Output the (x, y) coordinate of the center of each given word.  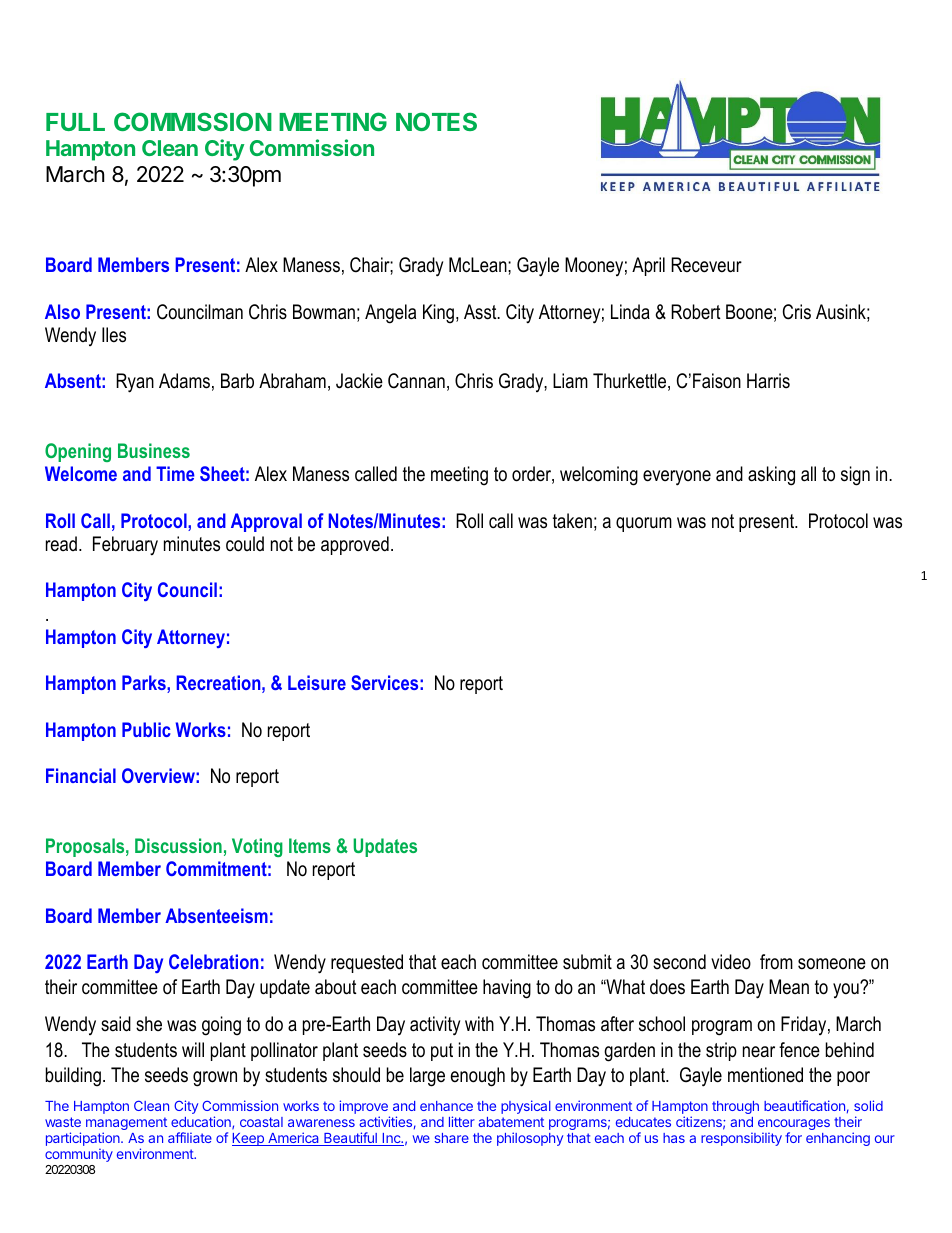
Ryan (135, 383)
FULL (75, 122)
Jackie (359, 381)
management (126, 1125)
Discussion (178, 845)
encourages (794, 1126)
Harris (768, 381)
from (776, 962)
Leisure (317, 682)
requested (367, 963)
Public (146, 729)
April (648, 266)
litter (462, 1121)
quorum (644, 524)
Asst (481, 312)
